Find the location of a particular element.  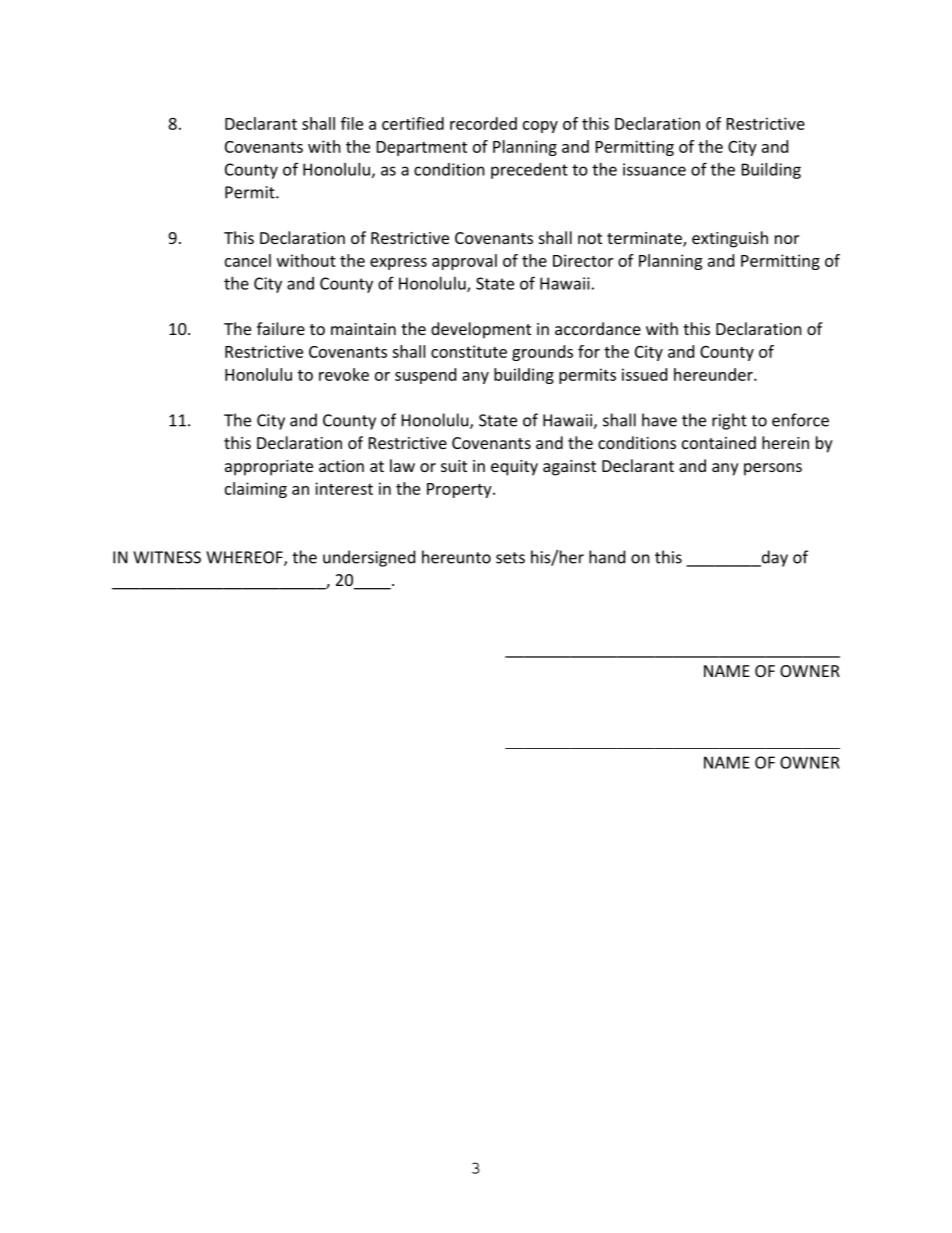

issuance is located at coordinates (654, 169).
